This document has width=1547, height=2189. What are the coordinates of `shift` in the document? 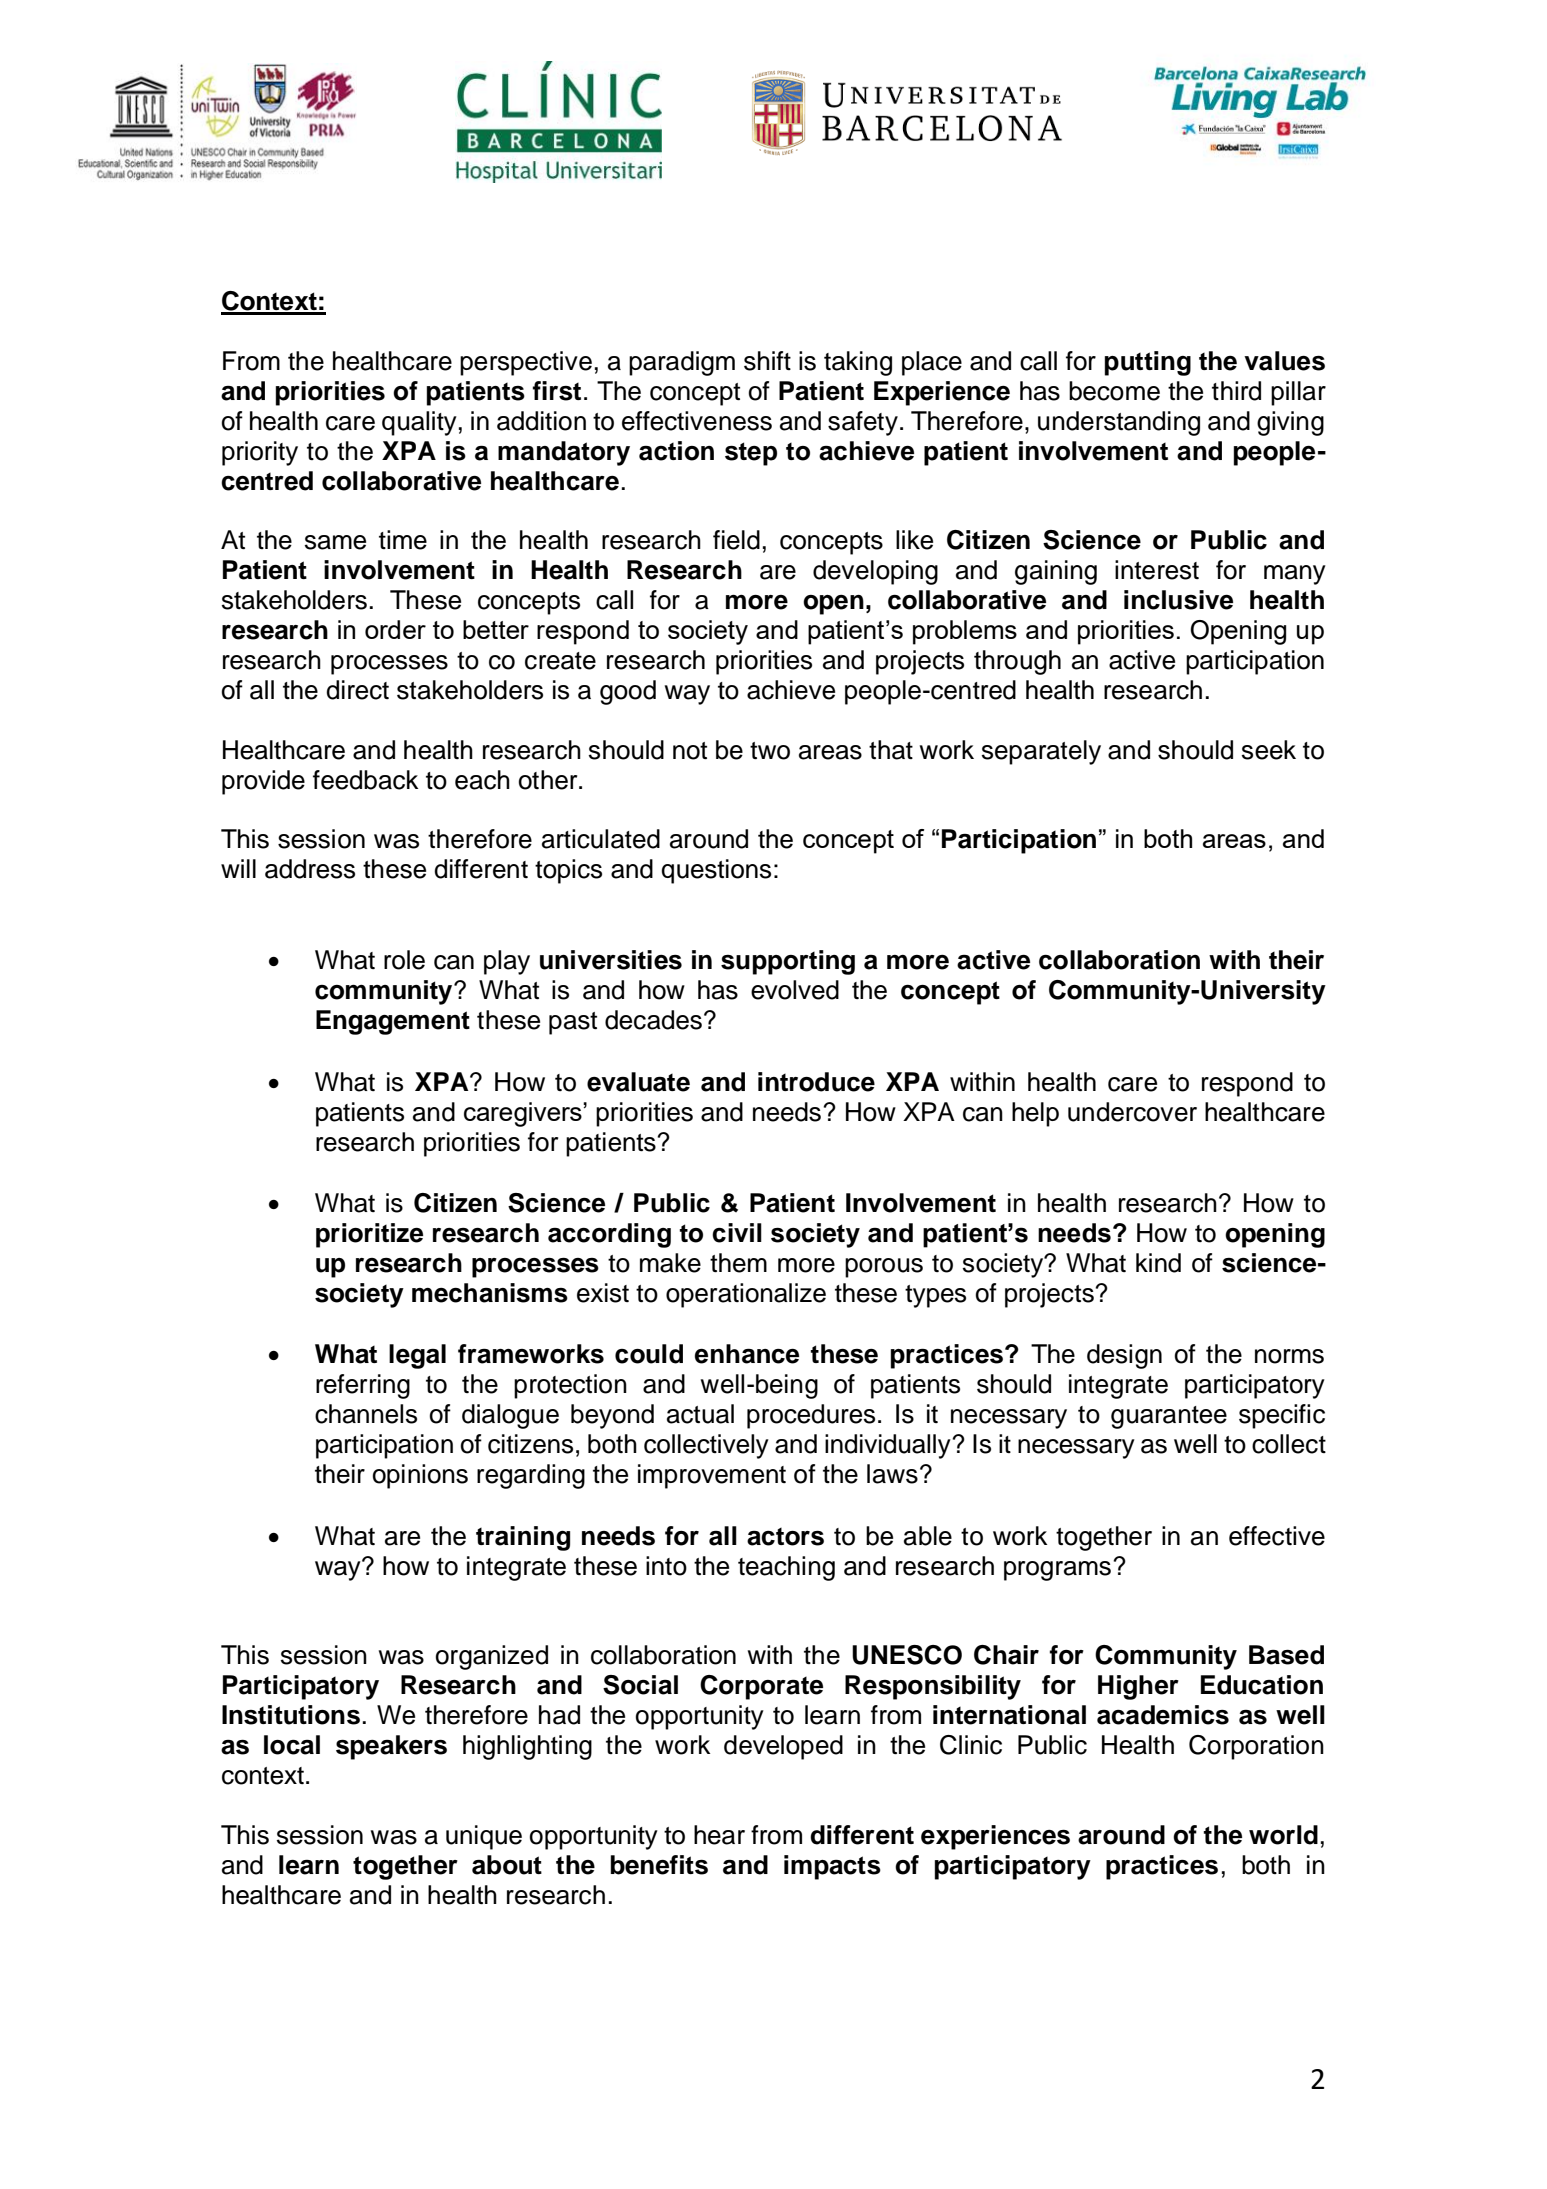 It's located at (767, 361).
